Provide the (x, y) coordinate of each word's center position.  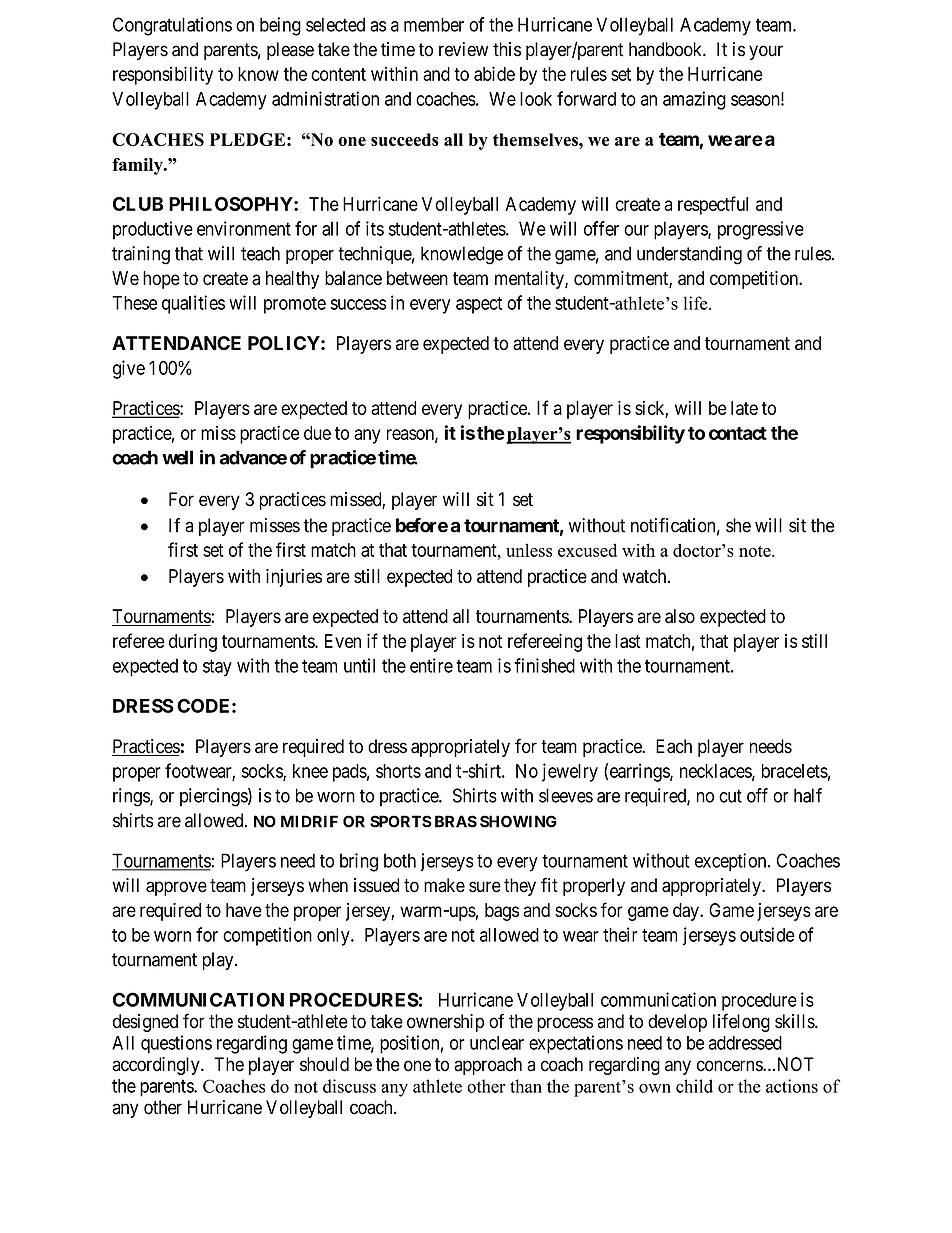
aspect (479, 305)
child (694, 1086)
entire (431, 665)
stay (217, 668)
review (463, 49)
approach (488, 1066)
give (129, 369)
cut (730, 796)
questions (176, 1044)
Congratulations (172, 26)
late (744, 408)
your (766, 52)
